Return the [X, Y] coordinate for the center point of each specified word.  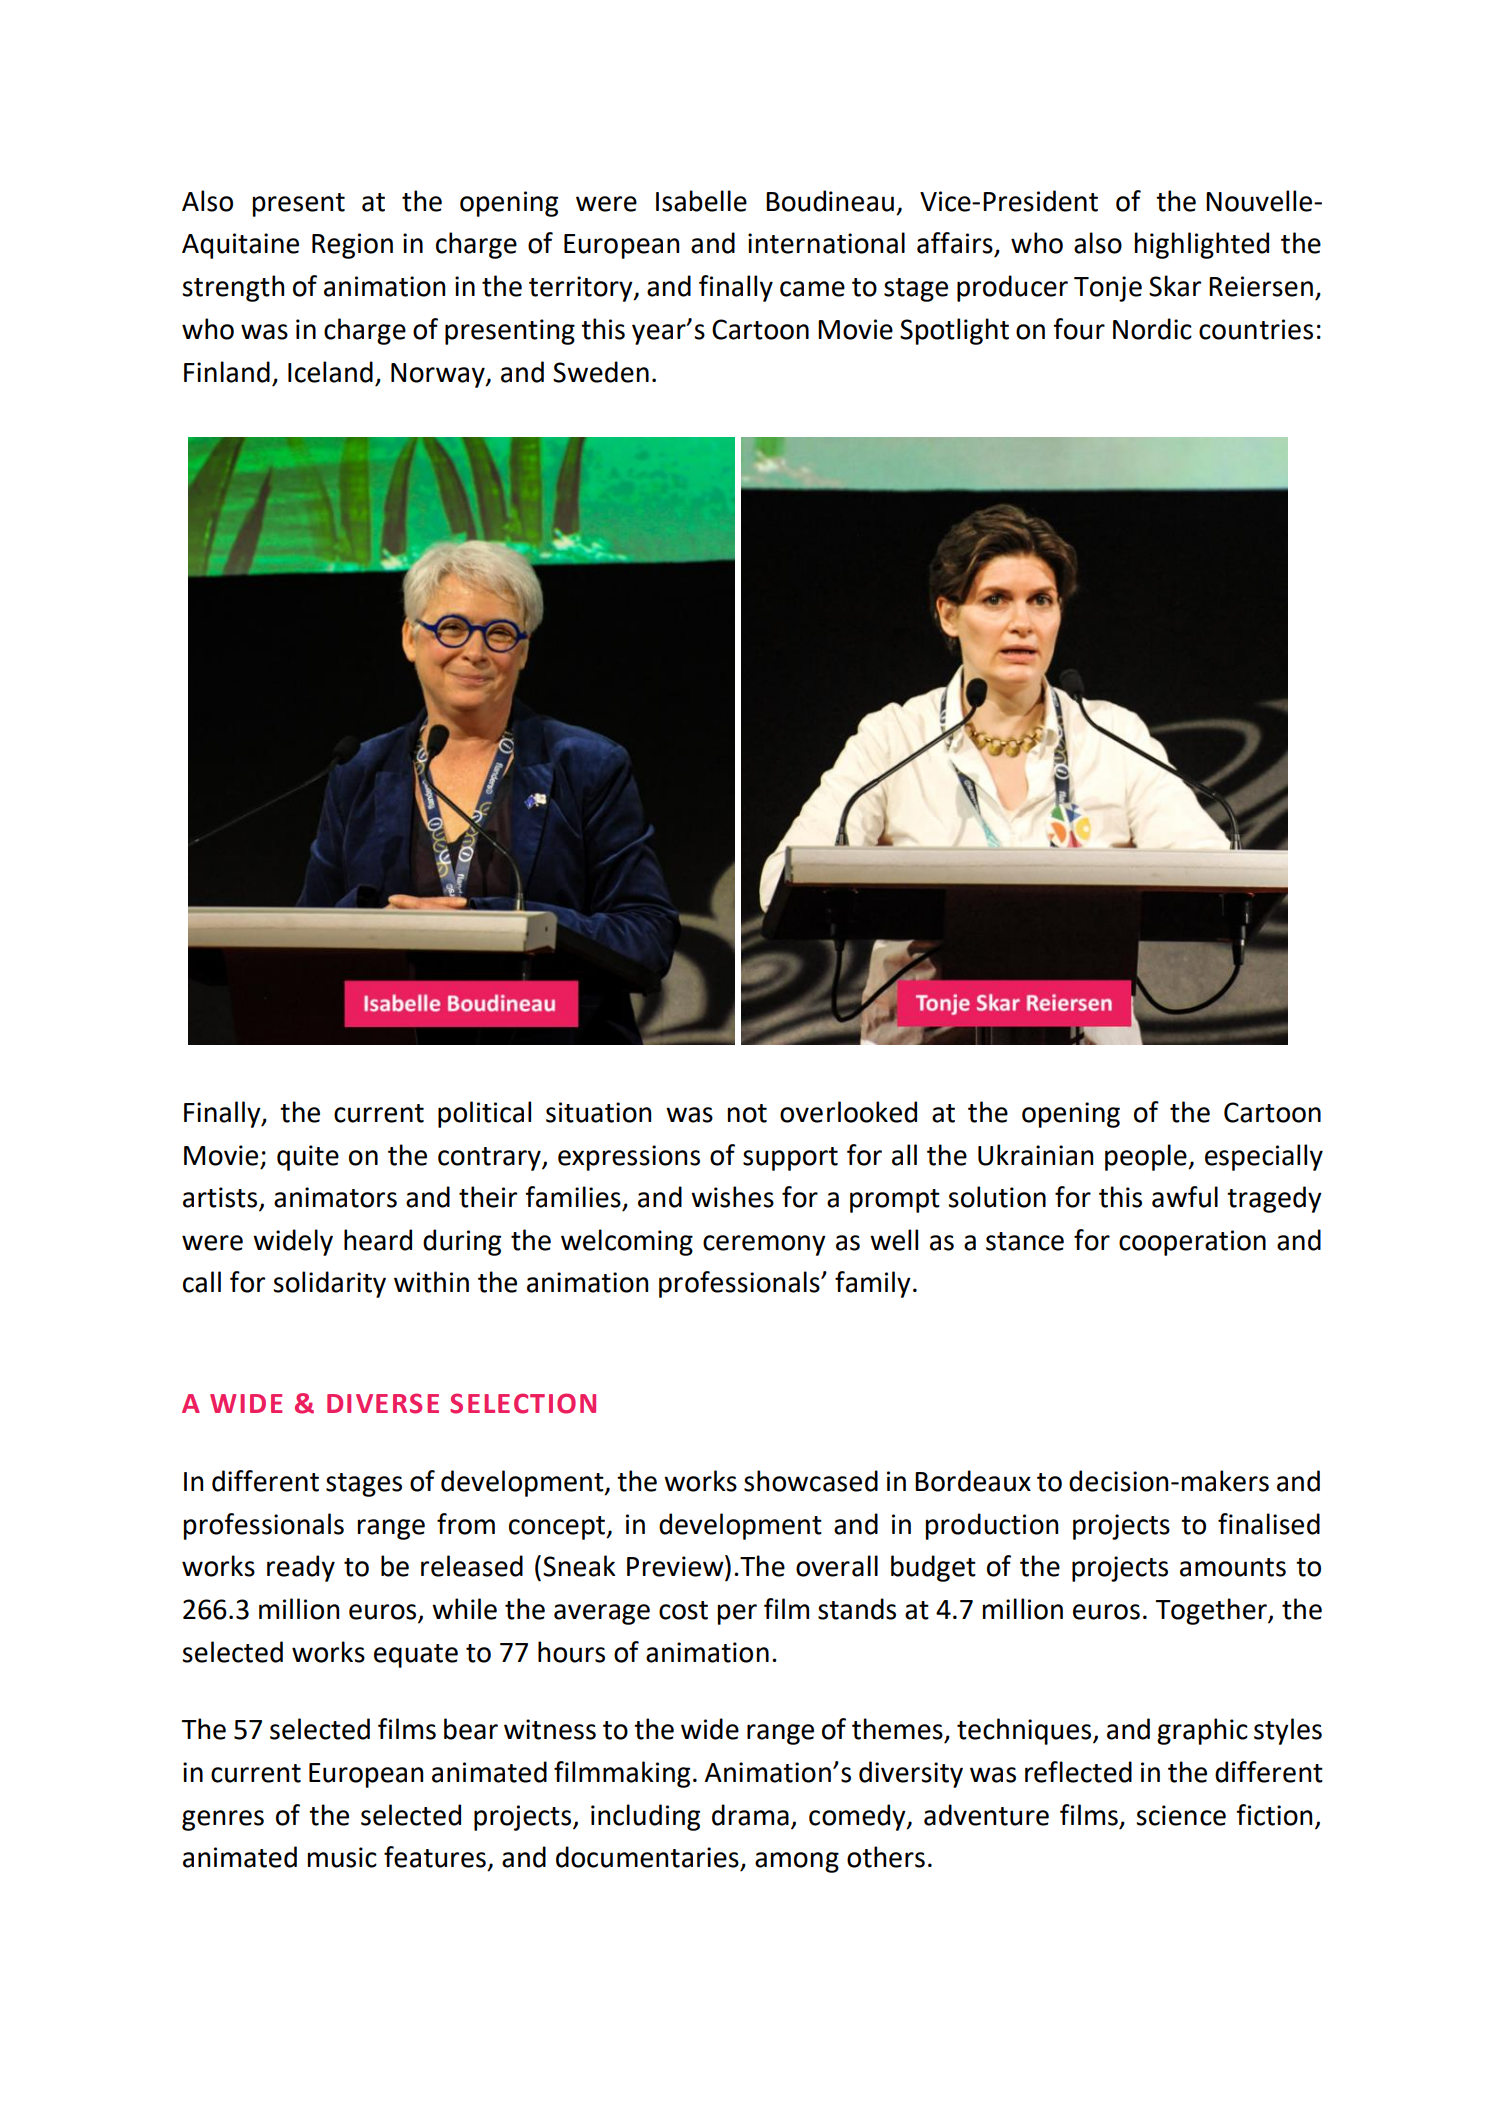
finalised [1269, 1524]
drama [750, 1815]
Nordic [1152, 329]
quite [308, 1158]
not [747, 1113]
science [1181, 1815]
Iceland [330, 372]
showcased [811, 1481]
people [1147, 1157]
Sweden [601, 372]
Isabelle [701, 201]
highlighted [1202, 245]
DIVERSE [383, 1403]
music [342, 1857]
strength [233, 288]
